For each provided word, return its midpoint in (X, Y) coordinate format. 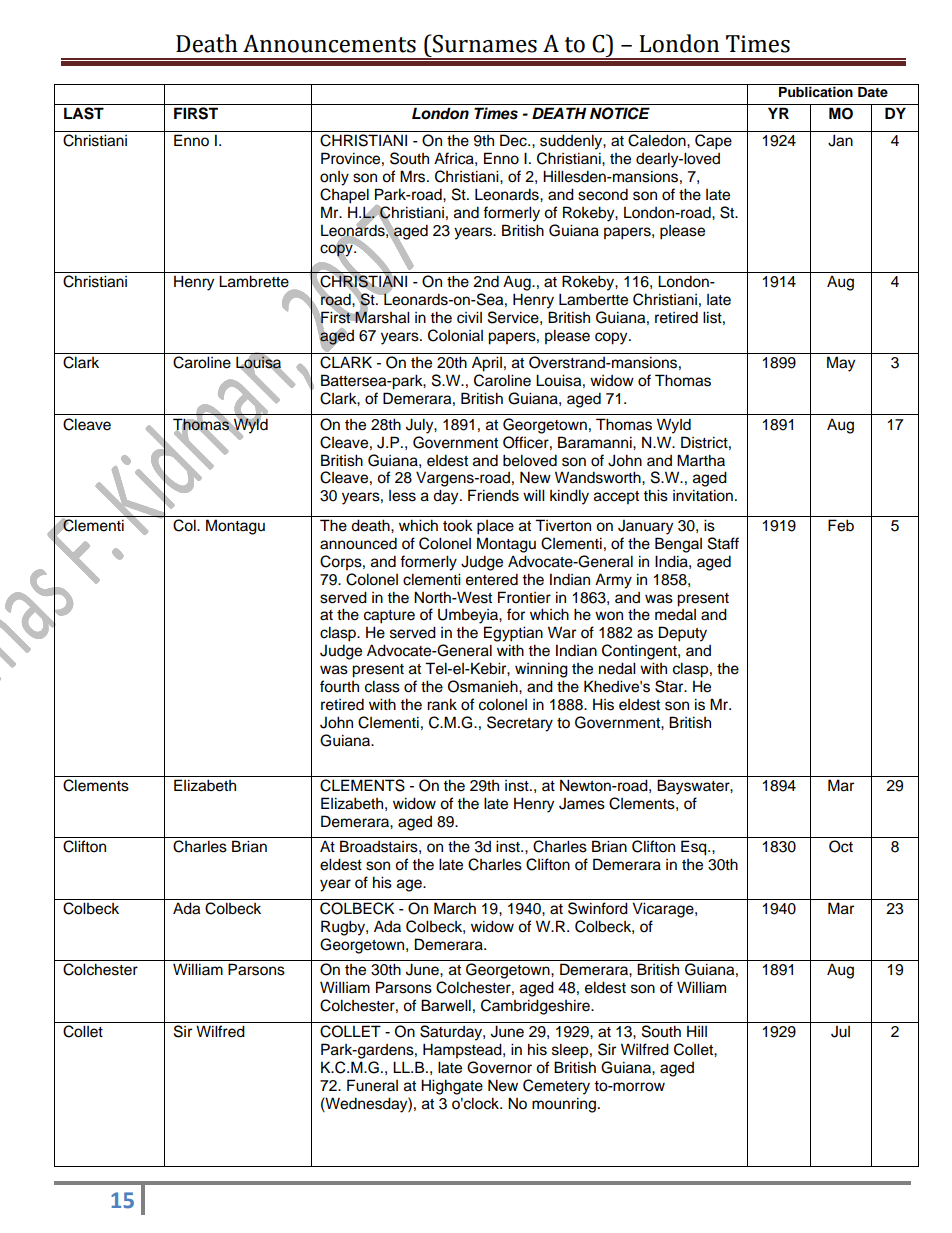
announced (358, 543)
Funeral (372, 1085)
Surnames (484, 43)
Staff (723, 543)
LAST (84, 113)
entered (492, 579)
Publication (816, 92)
